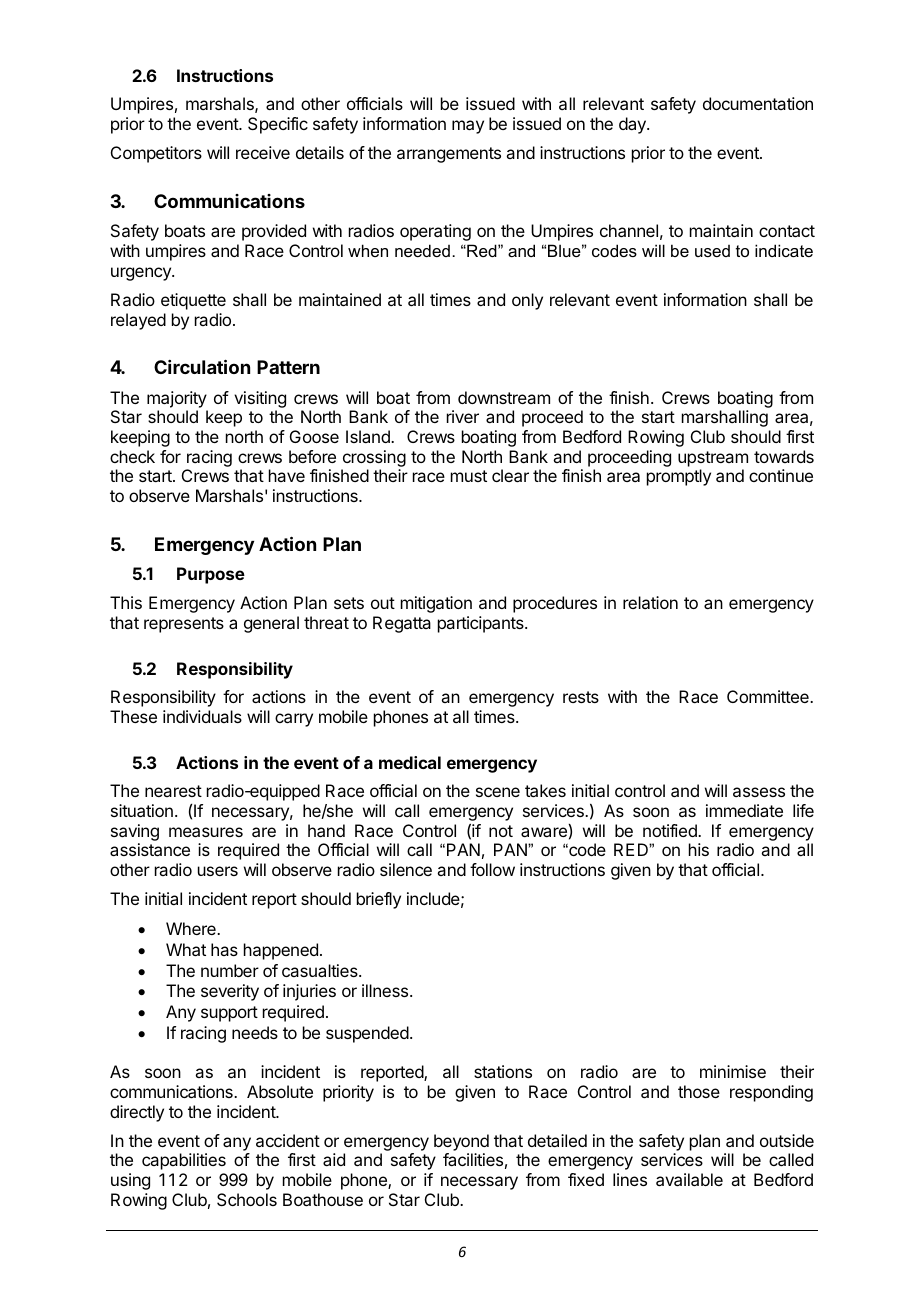 The width and height of the page is (924, 1307). Describe the element at coordinates (758, 103) in the page. I see `documentation` at that location.
